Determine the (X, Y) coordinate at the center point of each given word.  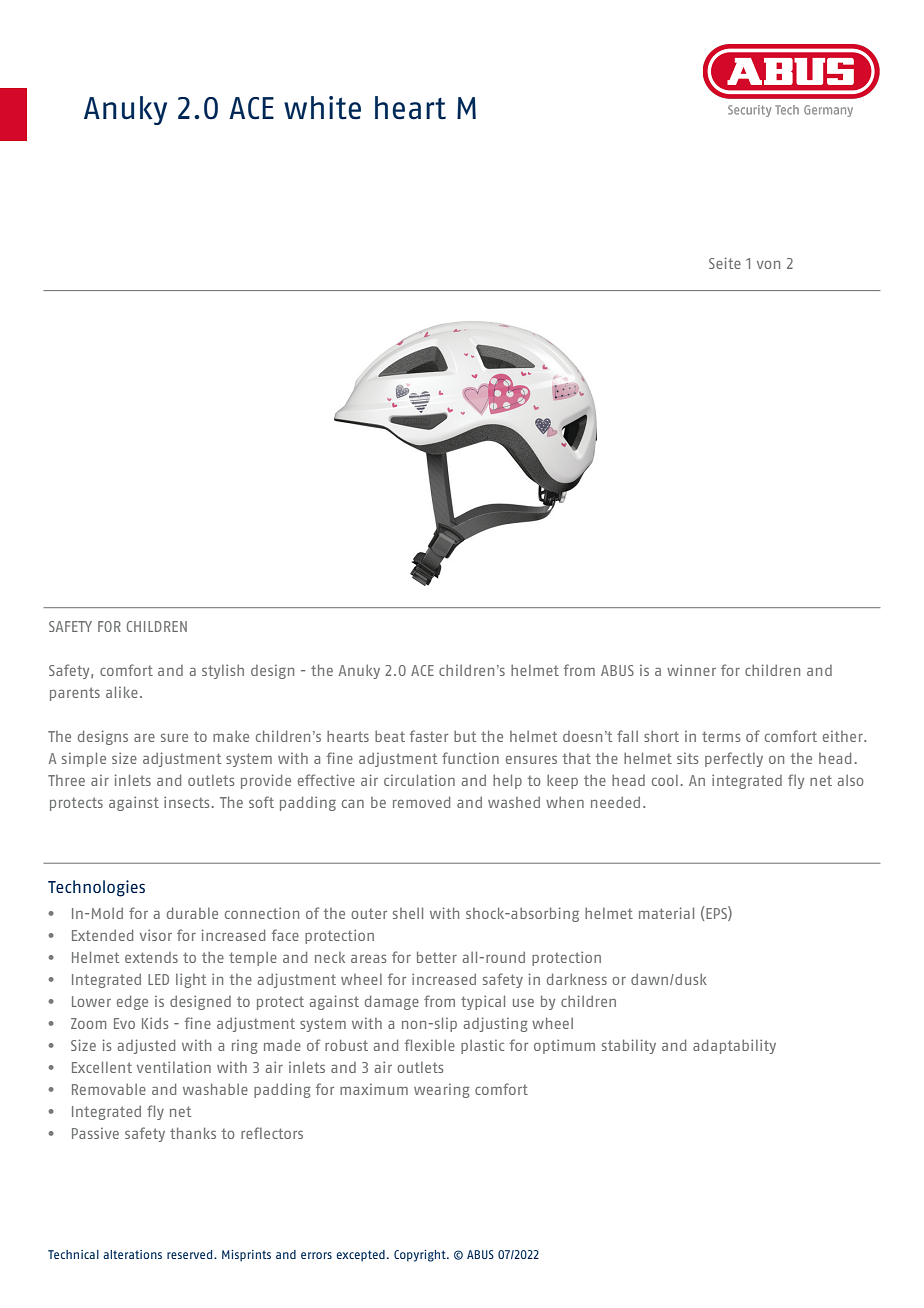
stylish (223, 671)
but (465, 736)
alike (122, 692)
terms (721, 736)
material (666, 913)
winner (691, 670)
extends (151, 957)
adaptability (734, 1046)
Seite (725, 263)
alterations (132, 1254)
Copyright (421, 1256)
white (322, 108)
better (437, 957)
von (768, 265)
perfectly (734, 759)
